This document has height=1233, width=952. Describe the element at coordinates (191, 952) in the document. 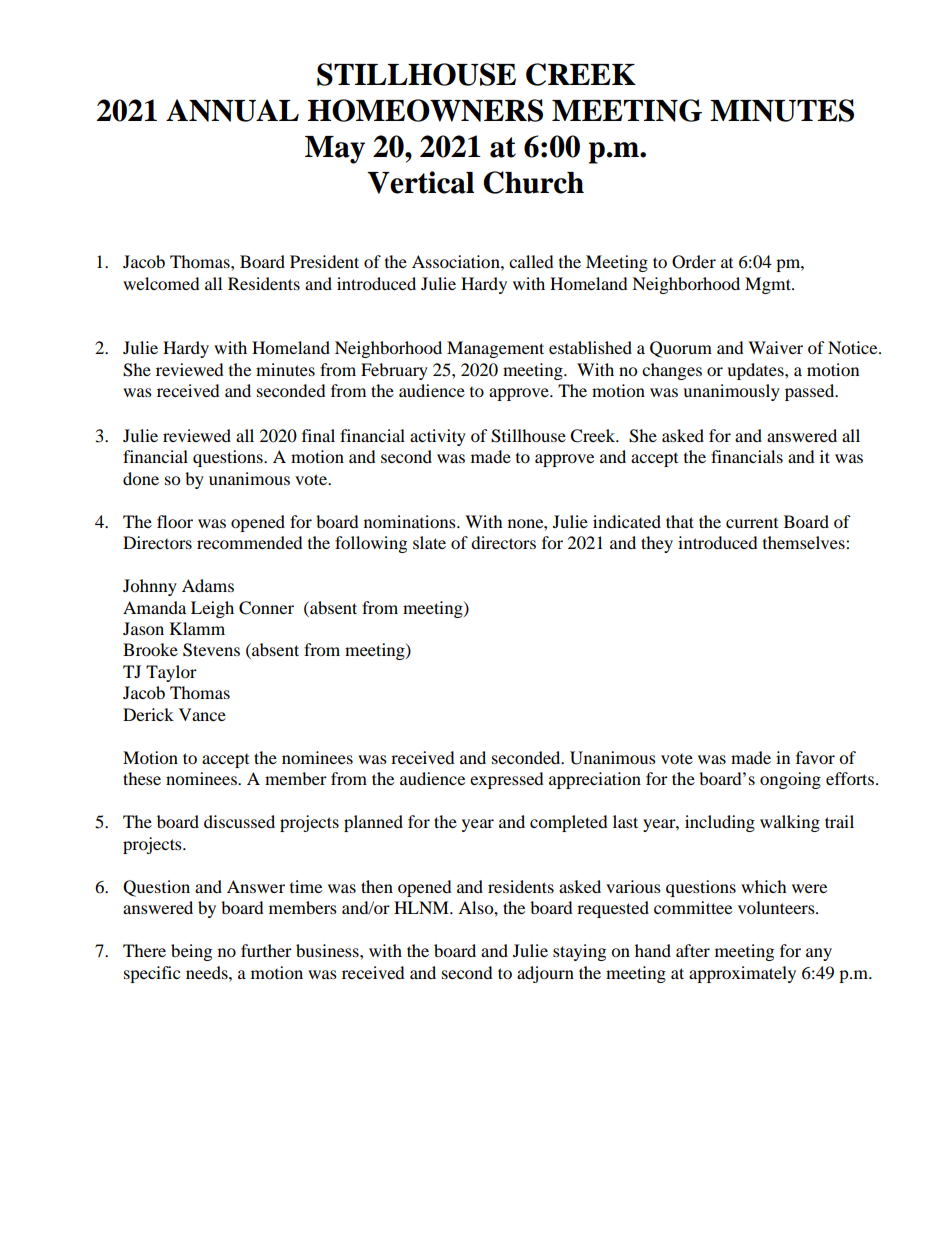

I see `being` at that location.
